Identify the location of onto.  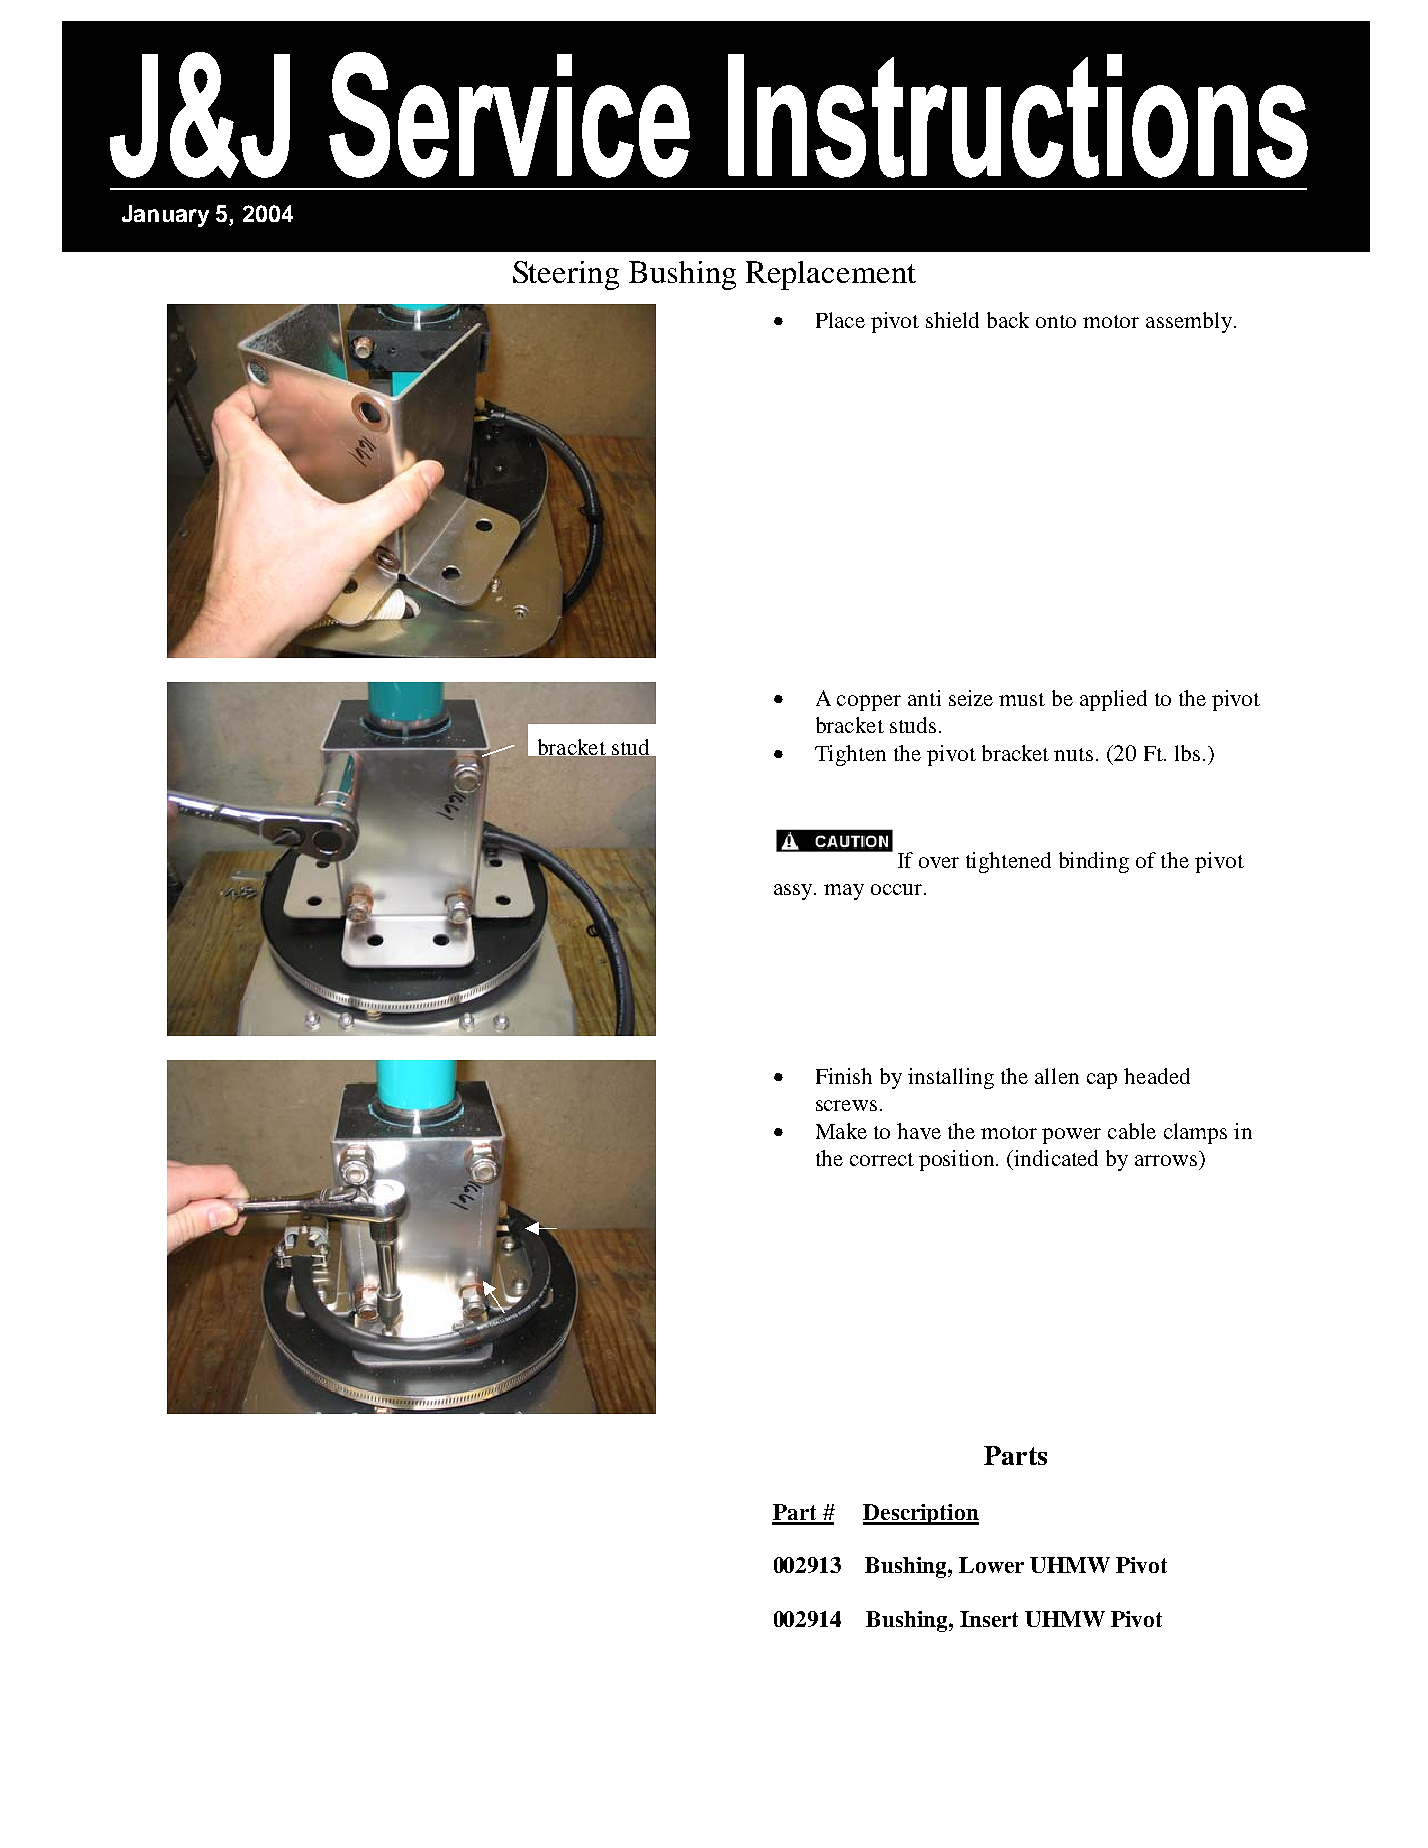
(1056, 321).
